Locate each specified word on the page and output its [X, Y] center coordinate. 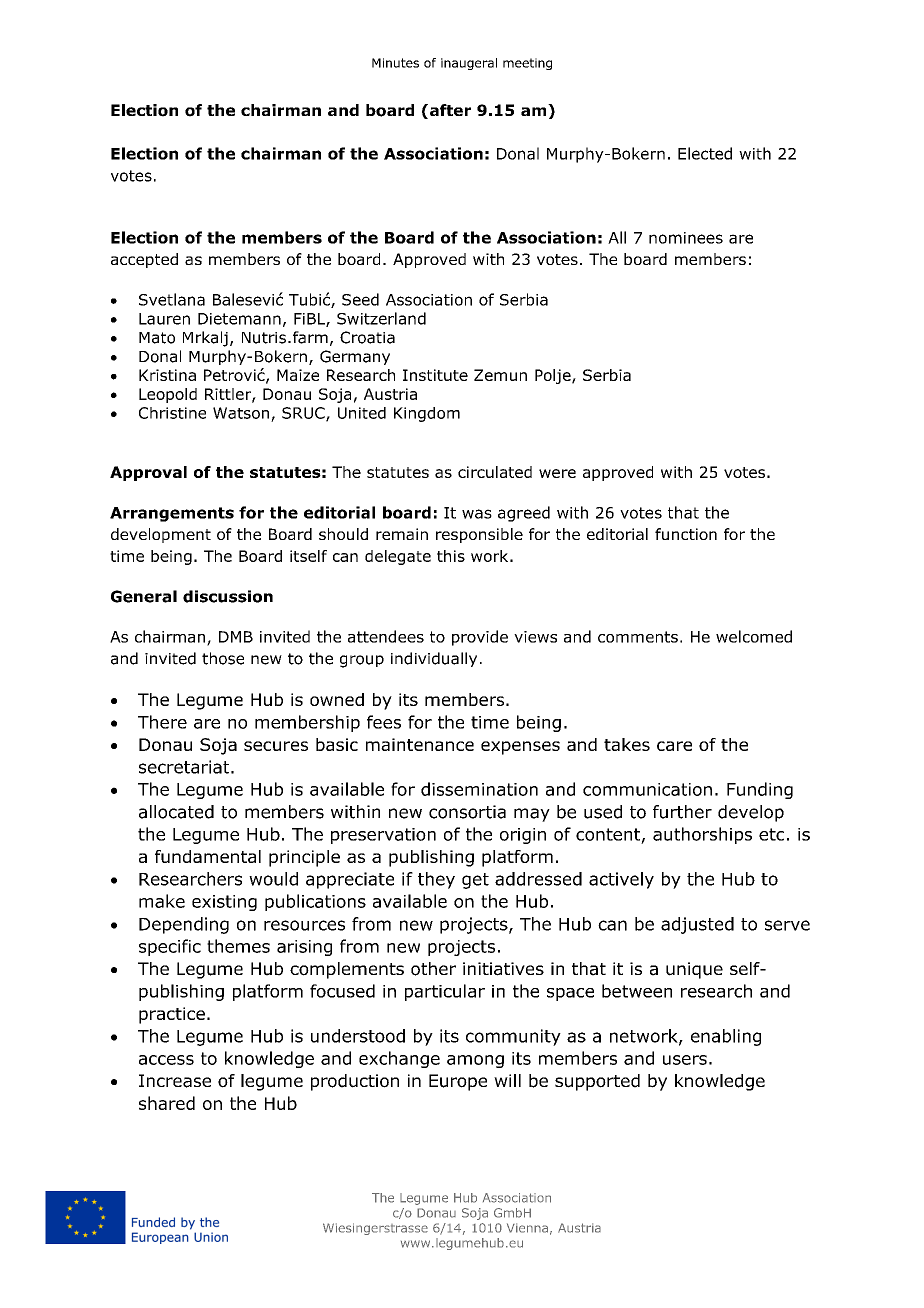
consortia [467, 812]
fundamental [208, 856]
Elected [705, 153]
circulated [495, 472]
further [682, 812]
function [686, 534]
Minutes [395, 63]
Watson [241, 413]
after [450, 110]
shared [167, 1103]
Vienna [527, 1228]
